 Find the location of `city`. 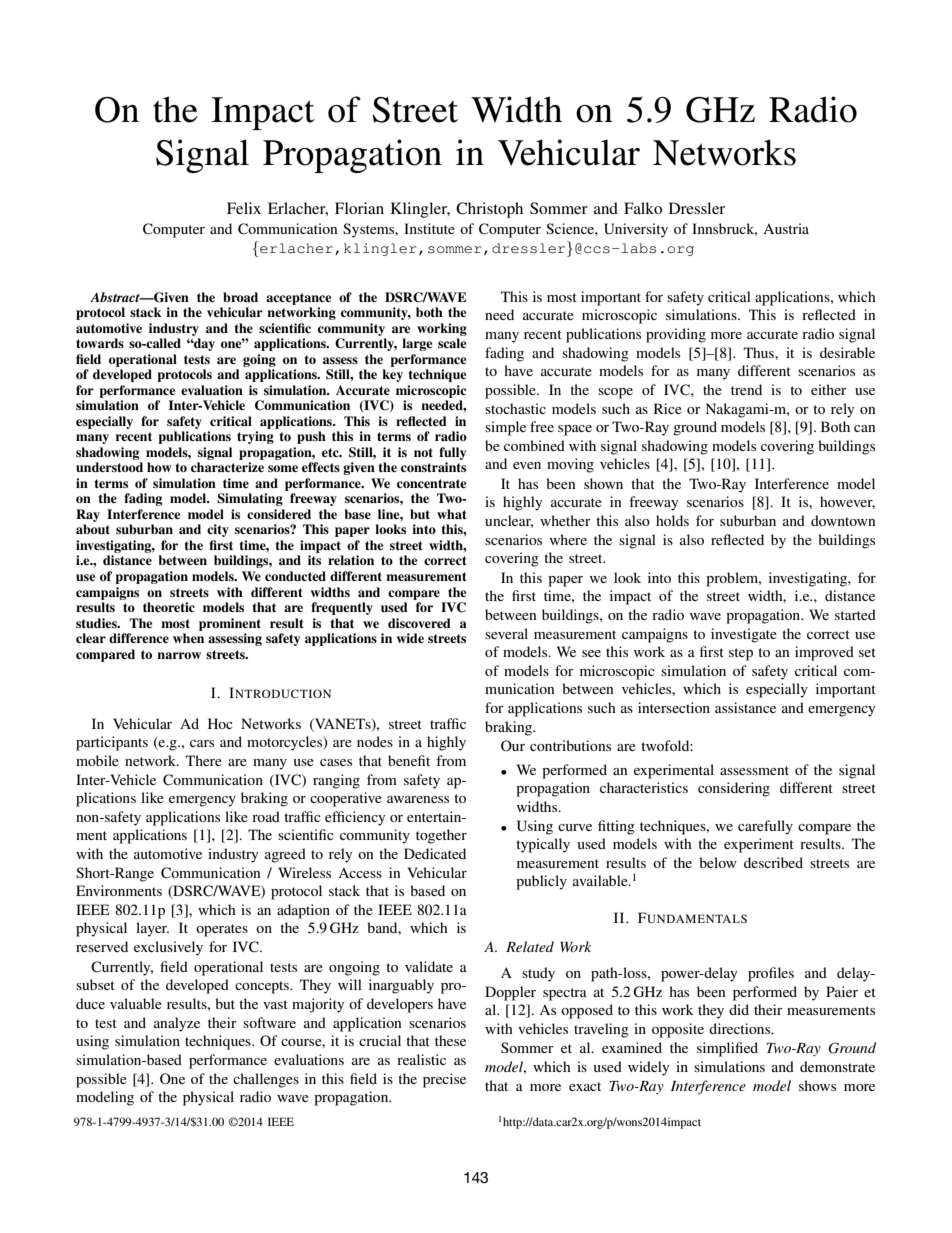

city is located at coordinates (218, 530).
